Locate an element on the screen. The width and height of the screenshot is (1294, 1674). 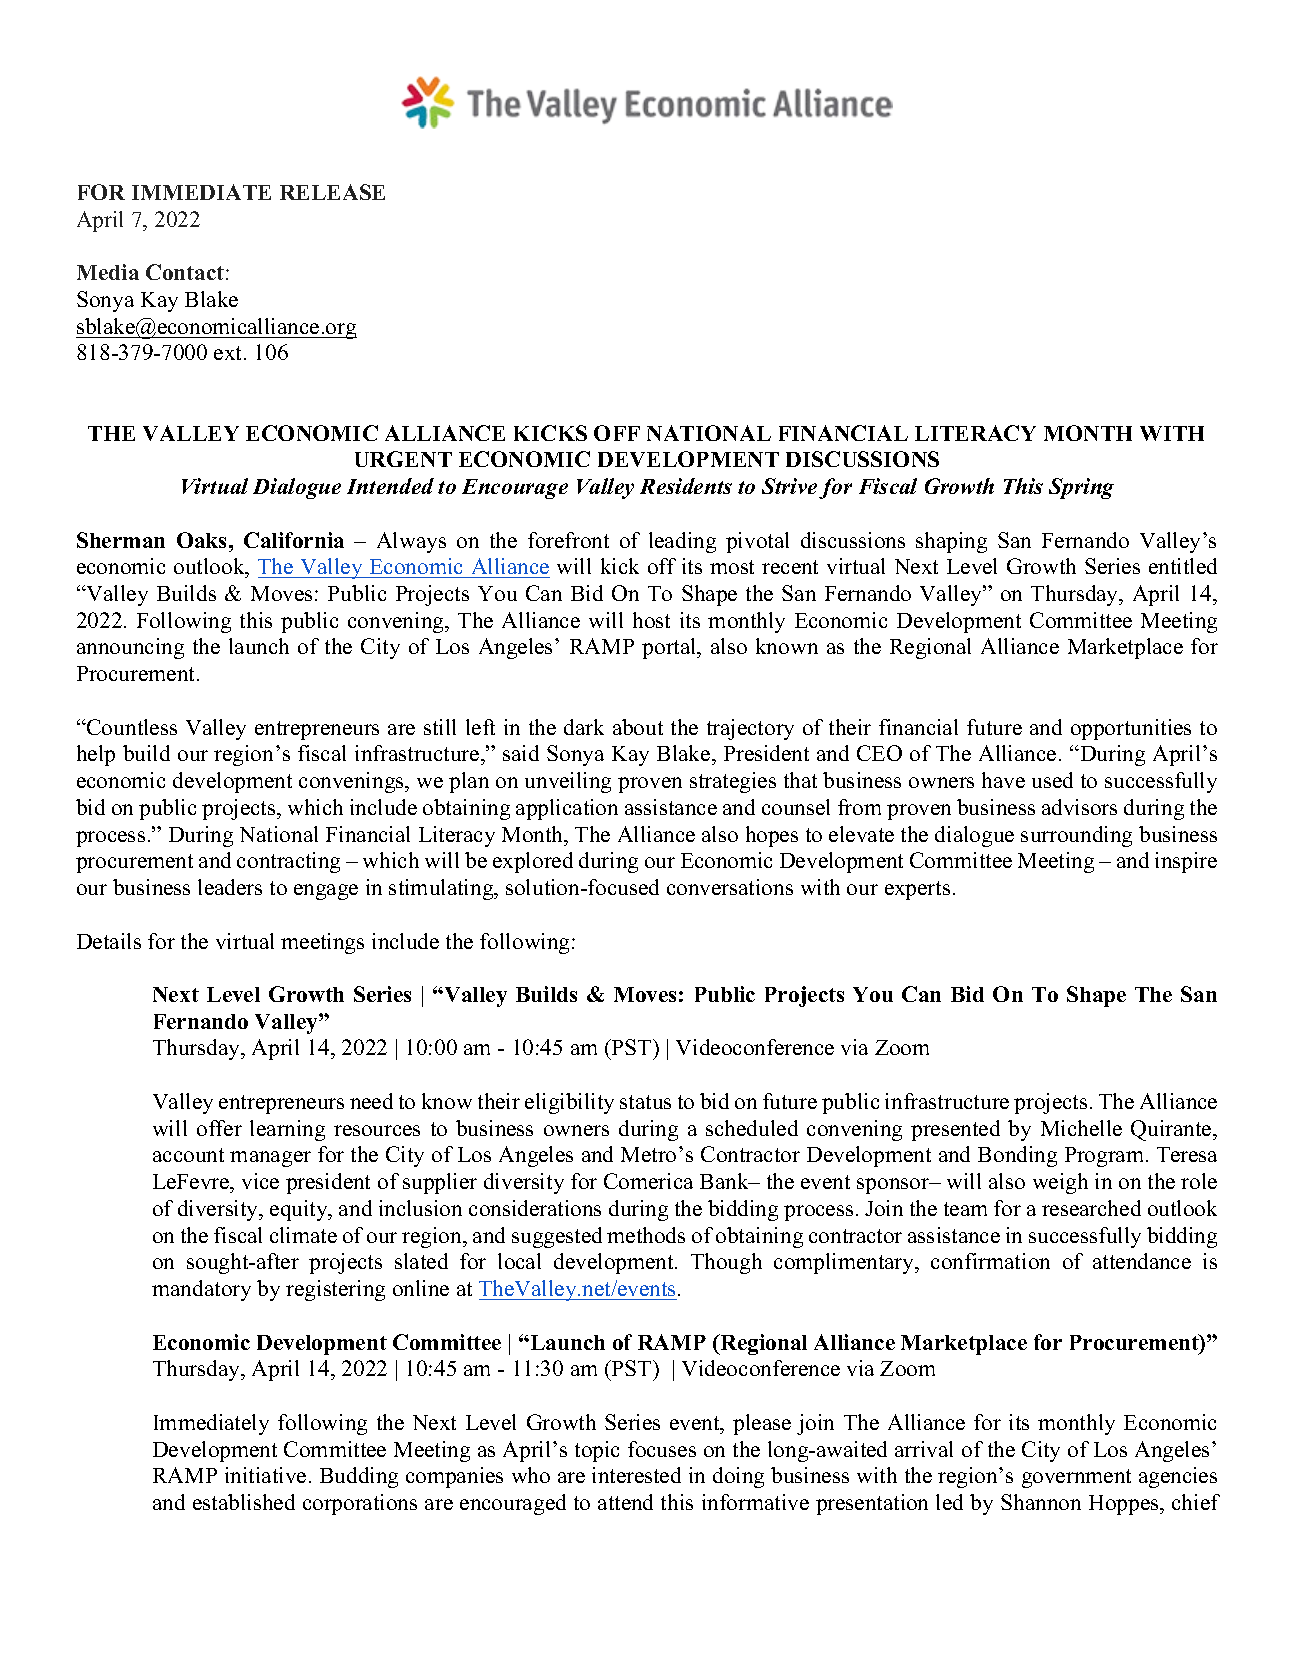
interested is located at coordinates (636, 1475).
